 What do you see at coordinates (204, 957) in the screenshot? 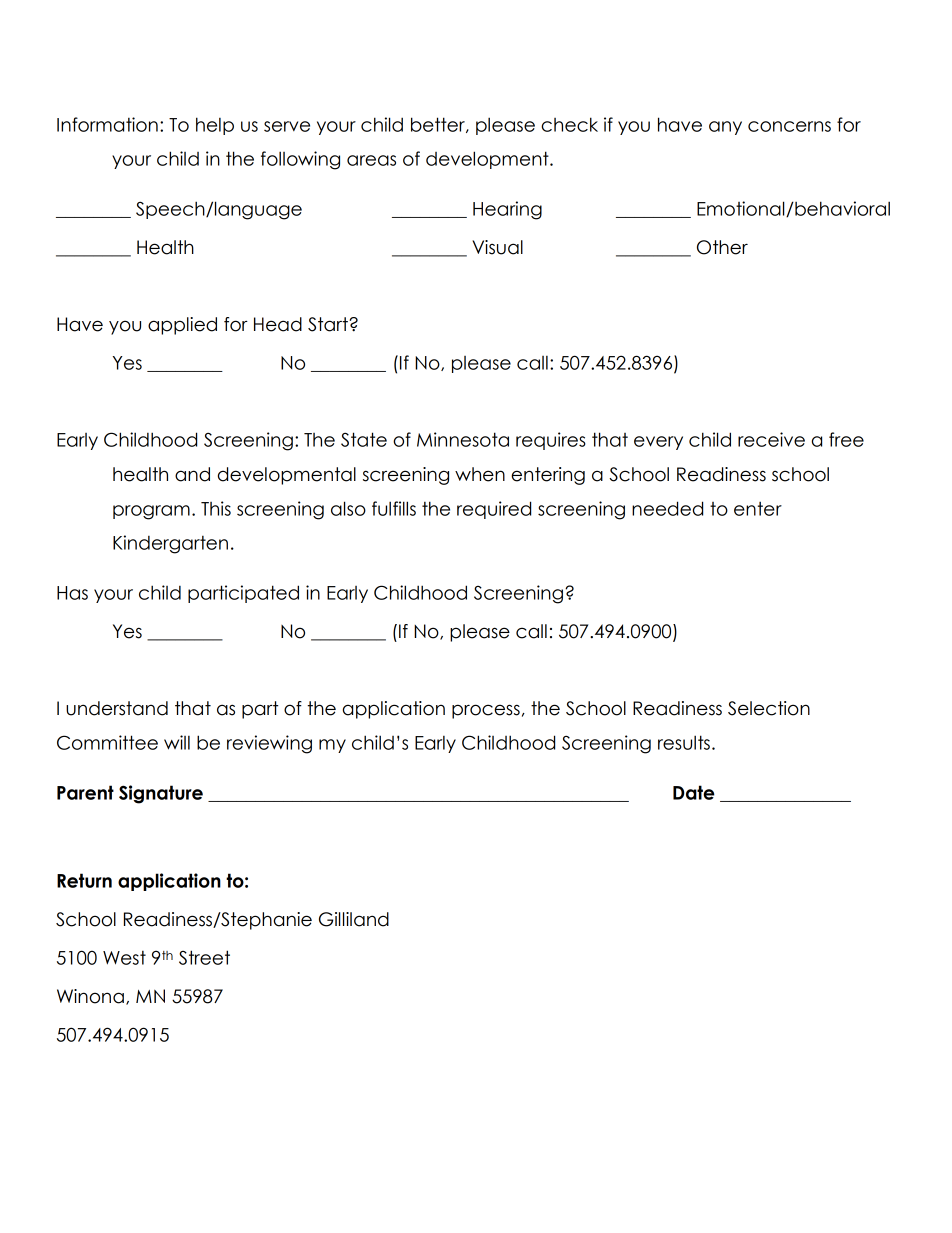
I see `Street` at bounding box center [204, 957].
